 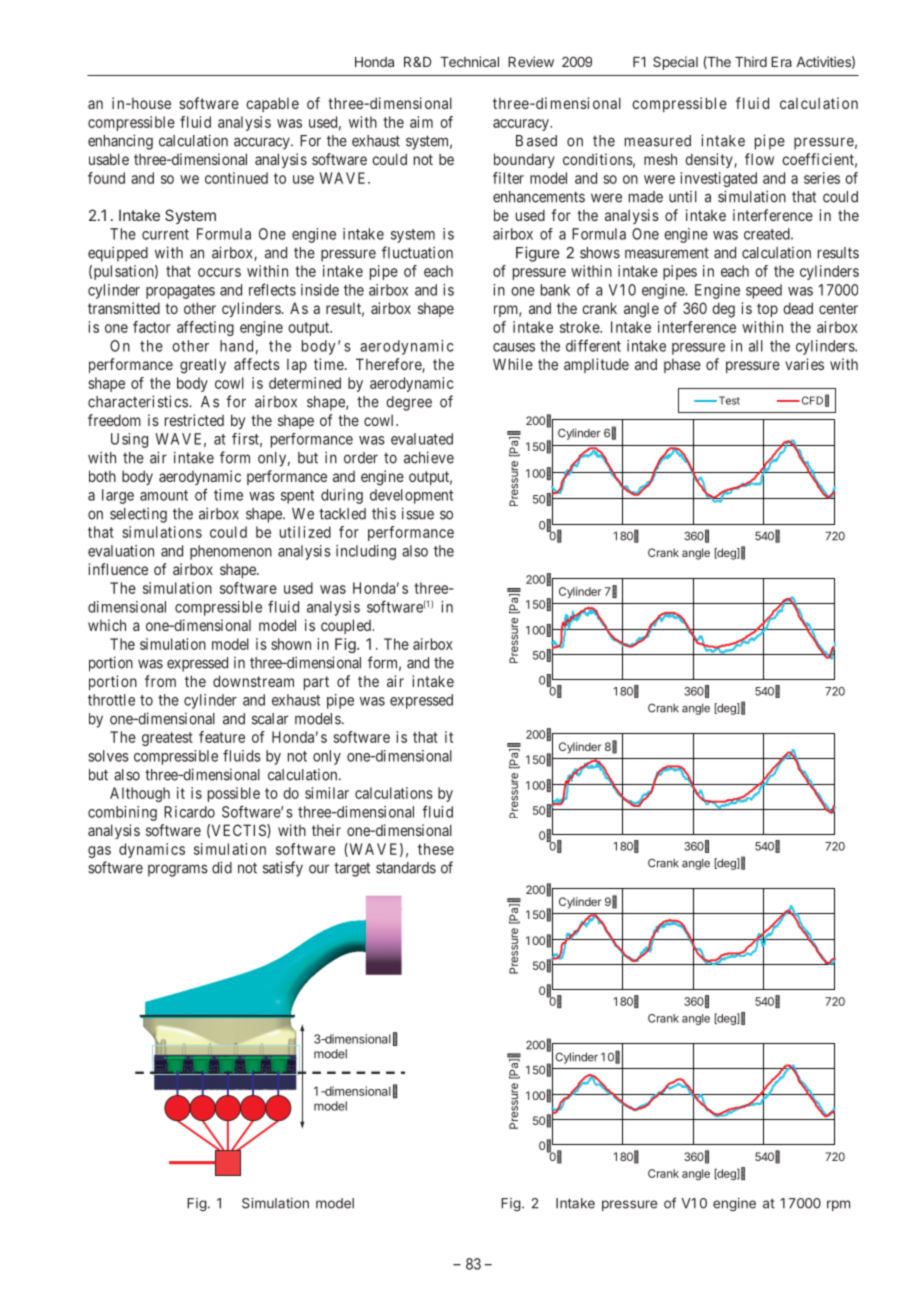 I want to click on dynamics, so click(x=152, y=850).
